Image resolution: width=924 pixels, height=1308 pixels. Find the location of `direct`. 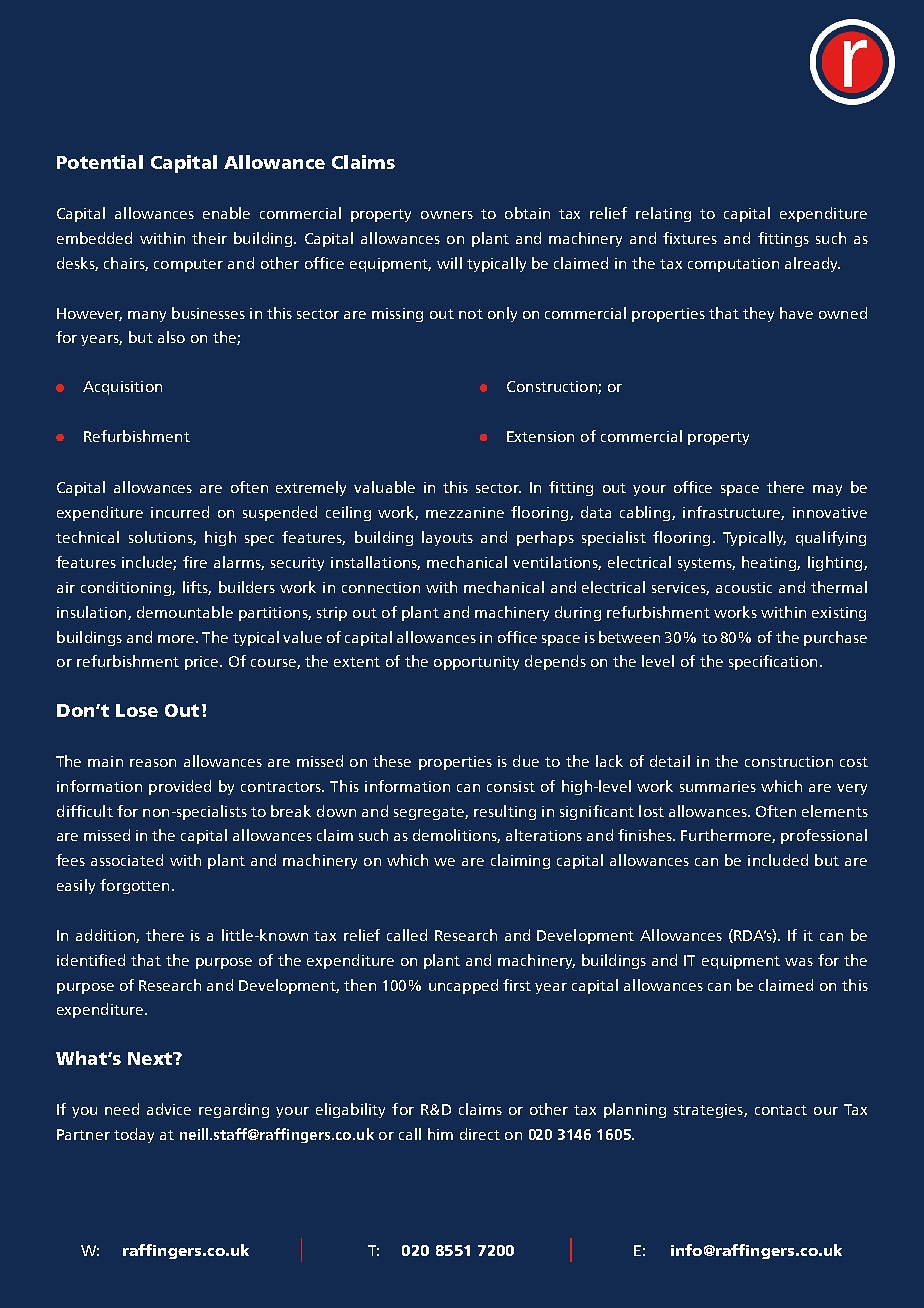

direct is located at coordinates (480, 1134).
